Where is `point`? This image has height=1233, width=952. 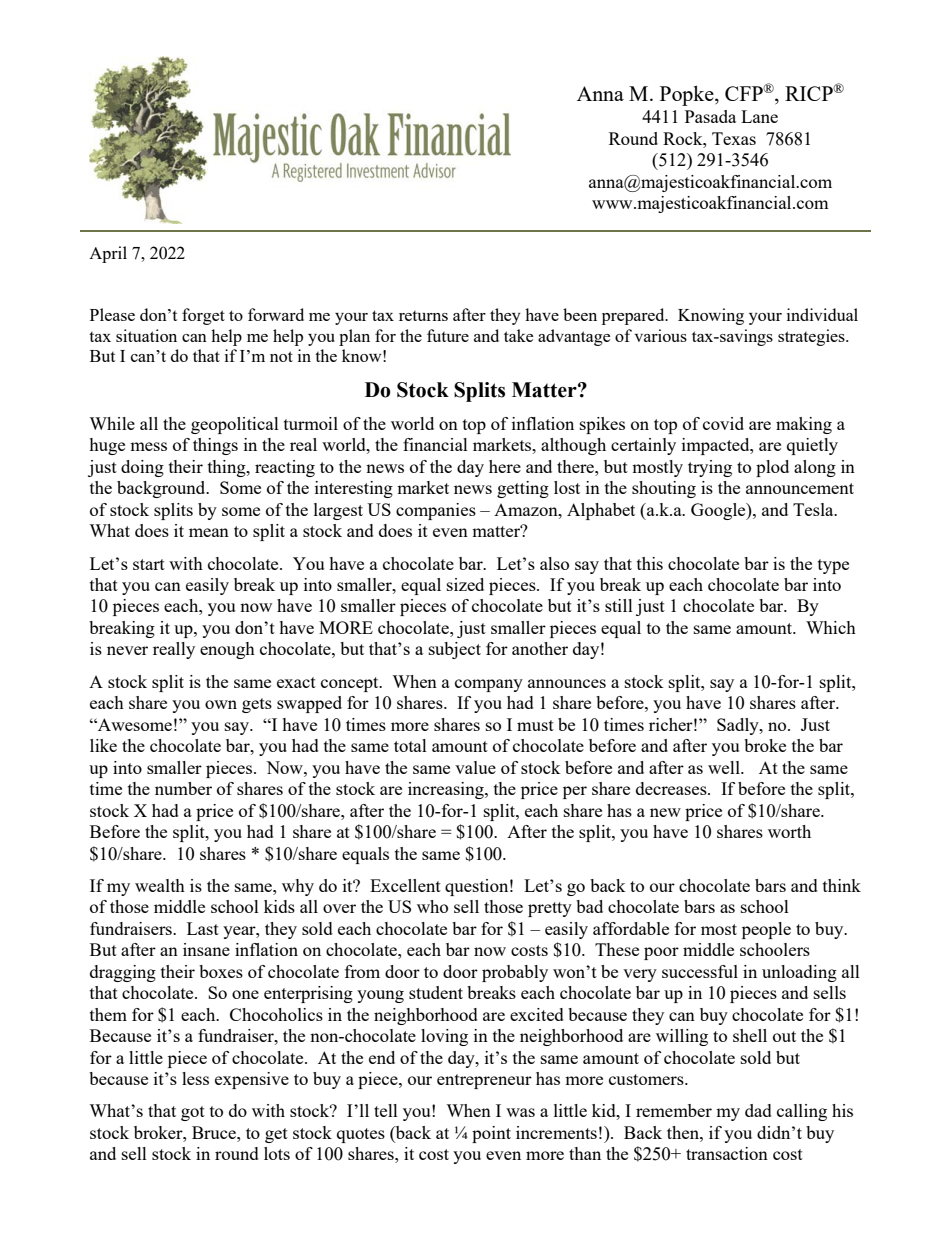 point is located at coordinates (491, 1134).
